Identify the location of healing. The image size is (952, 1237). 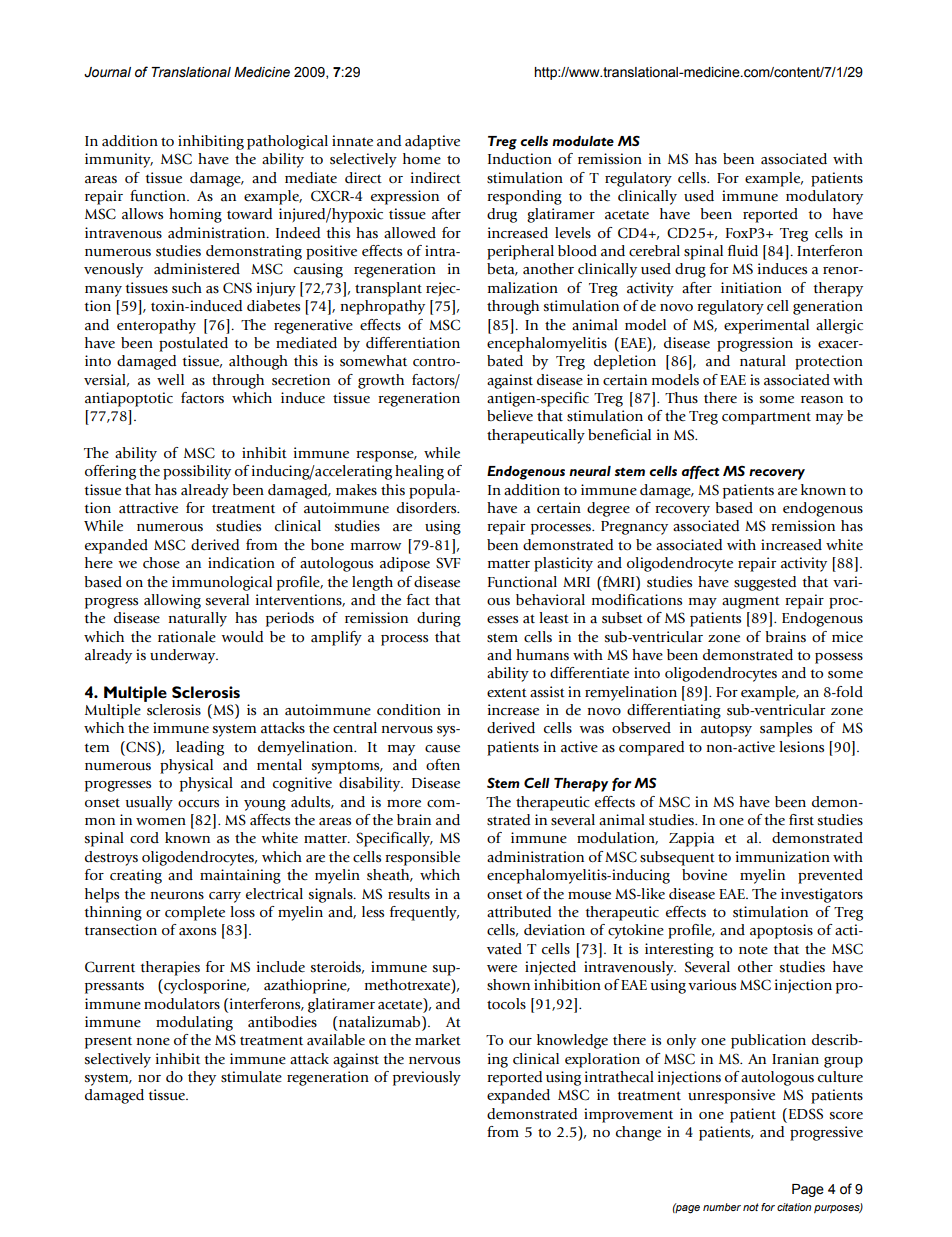
(419, 472).
